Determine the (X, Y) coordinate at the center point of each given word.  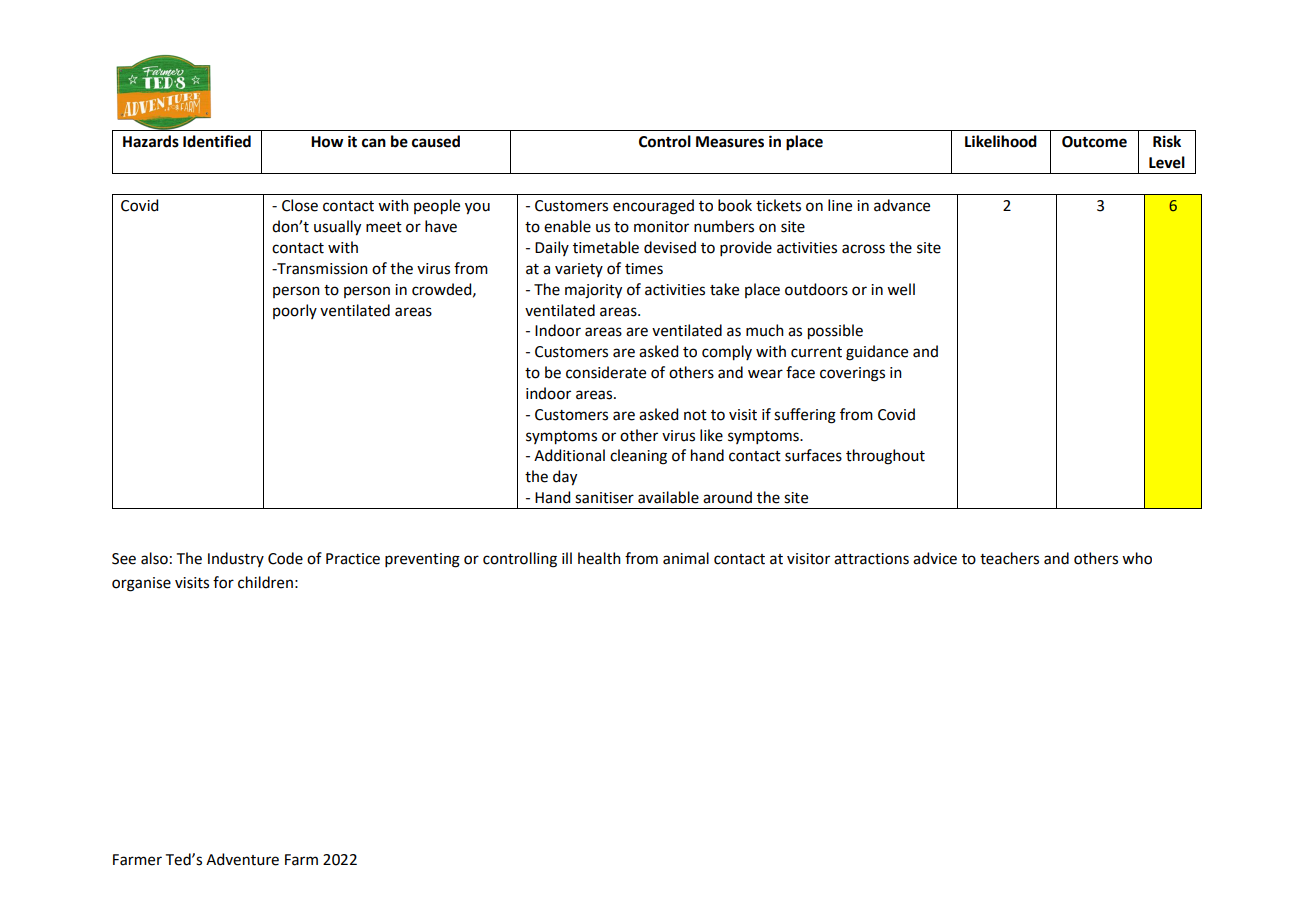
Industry (236, 559)
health (599, 558)
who (1137, 558)
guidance (877, 353)
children (265, 582)
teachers (1009, 558)
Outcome (1094, 142)
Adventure (242, 859)
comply (727, 353)
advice (935, 558)
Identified (217, 141)
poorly (295, 311)
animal (686, 558)
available (668, 497)
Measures (730, 142)
